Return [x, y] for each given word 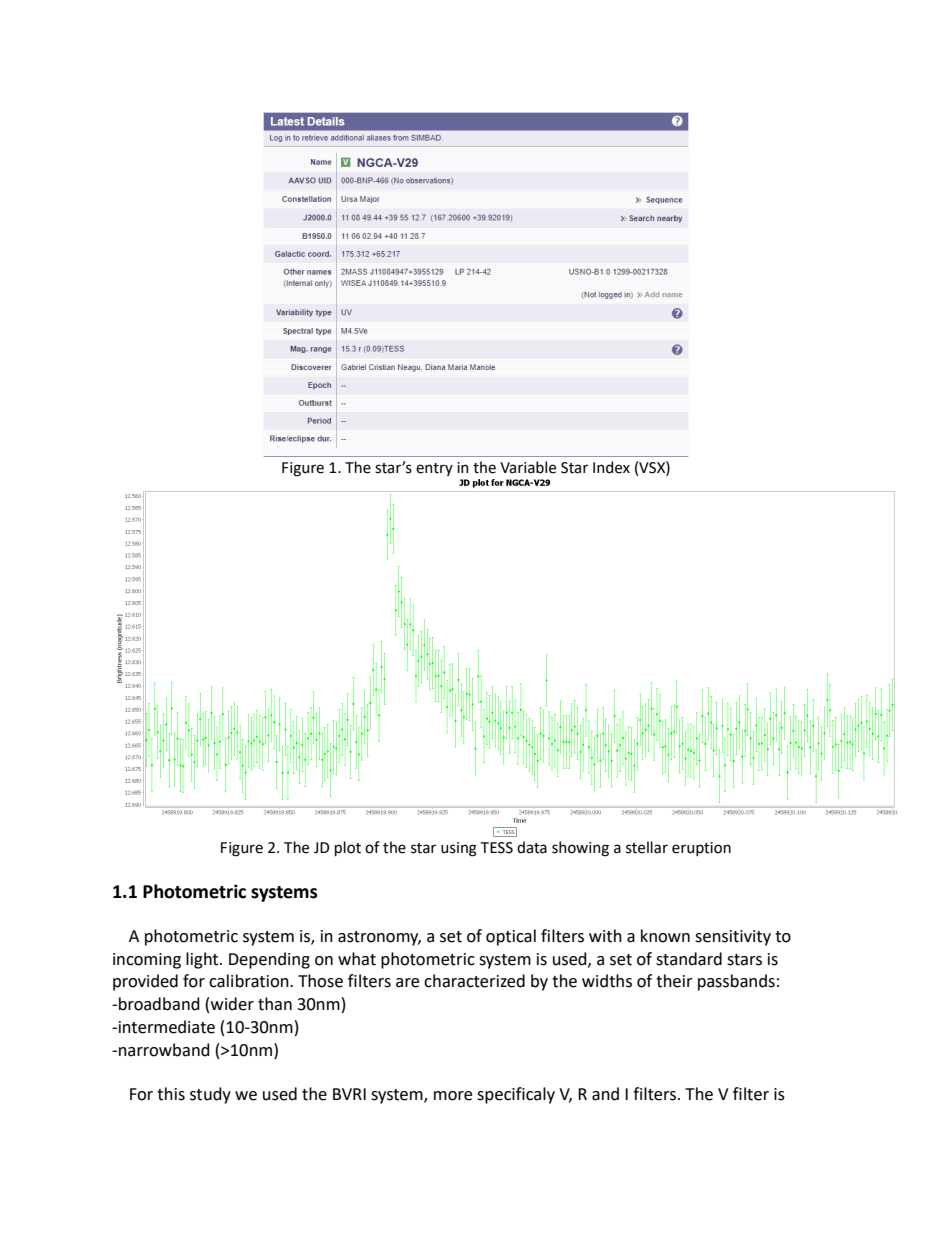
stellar [647, 847]
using [459, 849]
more [453, 1096]
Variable [528, 467]
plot [348, 848]
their [674, 981]
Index [611, 467]
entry [434, 469]
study [210, 1095]
